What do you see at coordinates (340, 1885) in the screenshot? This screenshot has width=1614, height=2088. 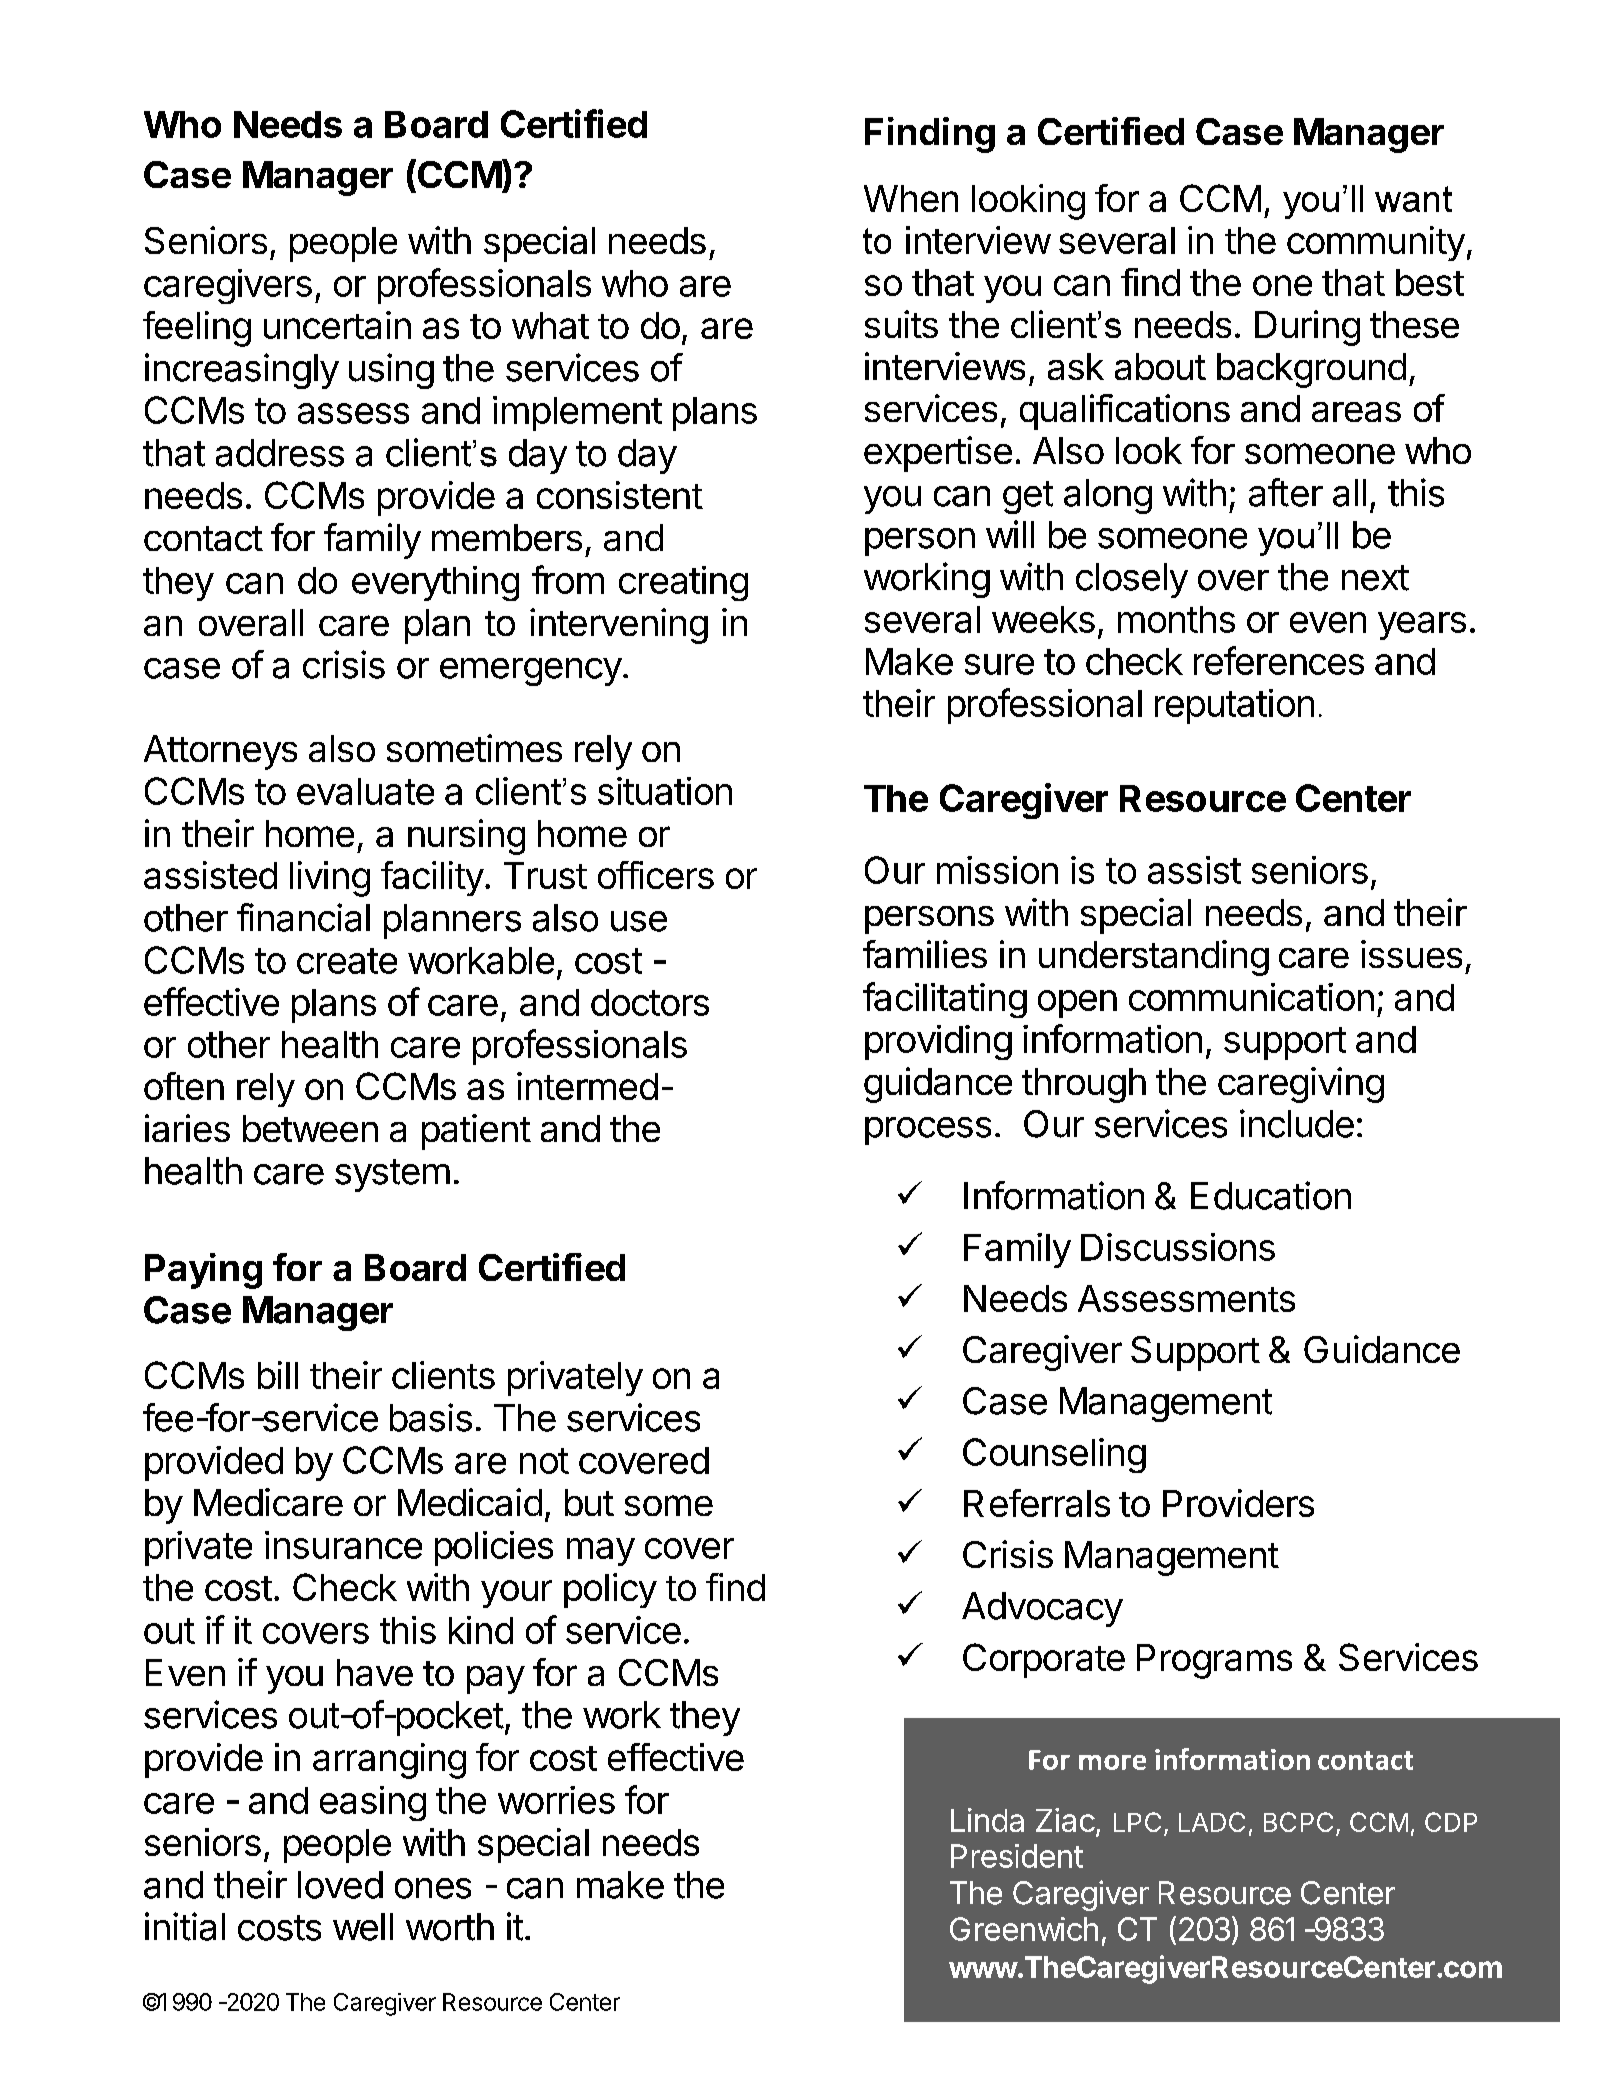 I see `loved` at bounding box center [340, 1885].
